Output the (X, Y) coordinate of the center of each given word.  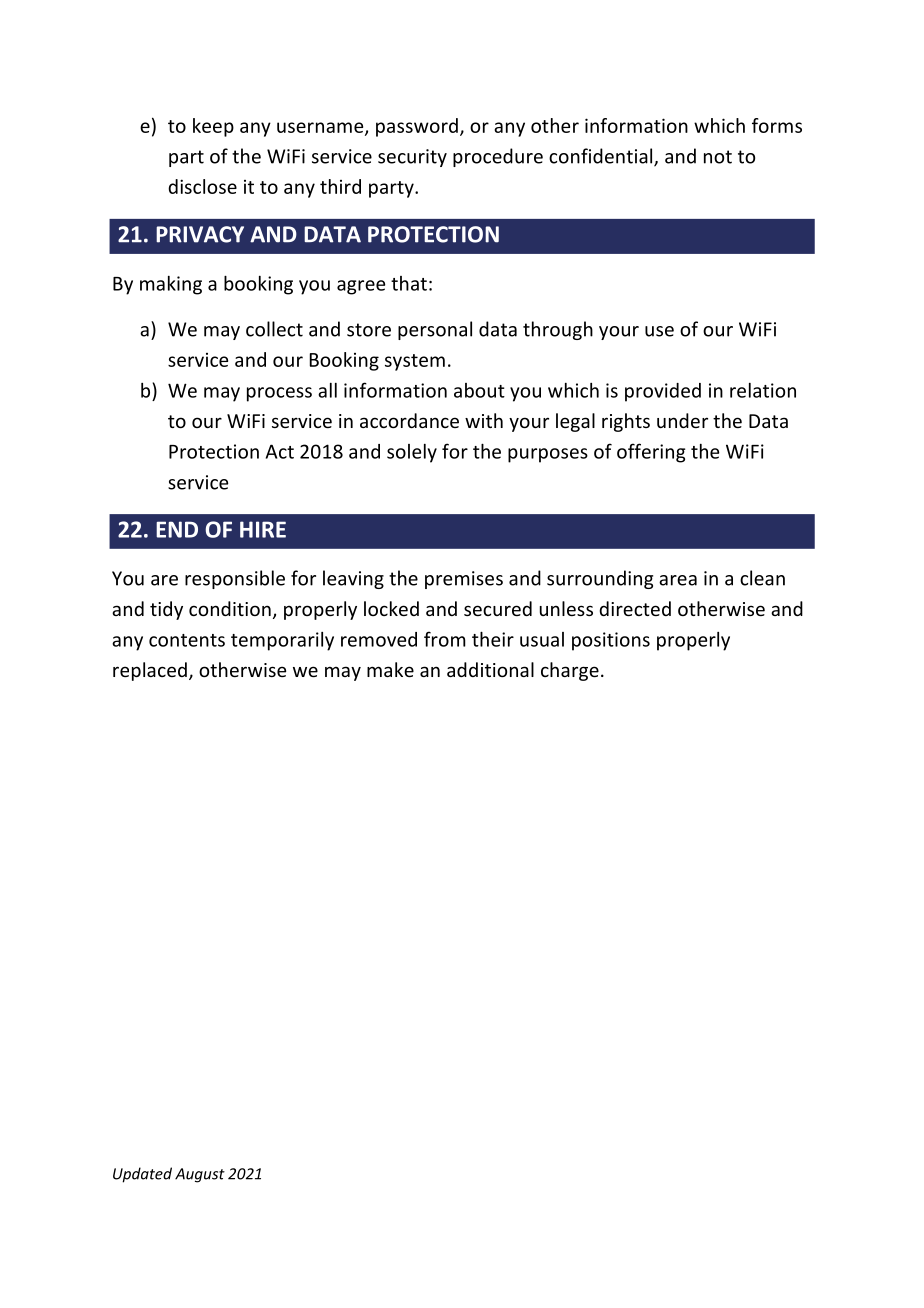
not (718, 157)
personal (435, 330)
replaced (150, 671)
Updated (142, 1175)
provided (663, 392)
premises (464, 580)
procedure (498, 157)
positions (611, 641)
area (678, 580)
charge (570, 671)
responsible (235, 579)
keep (213, 127)
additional (490, 669)
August (200, 1175)
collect (274, 329)
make (390, 669)
